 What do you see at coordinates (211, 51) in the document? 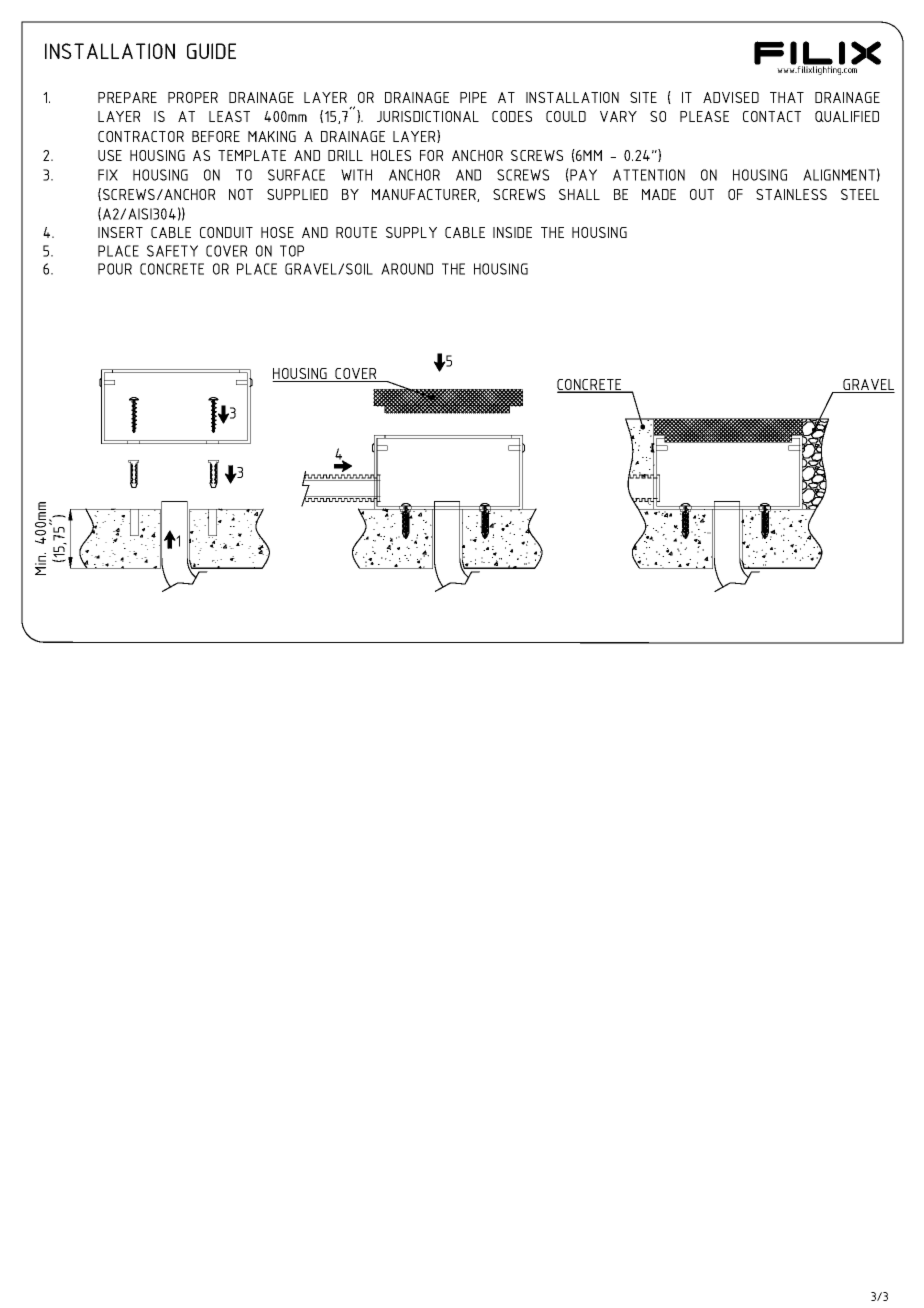
I see `GUIDE` at bounding box center [211, 51].
